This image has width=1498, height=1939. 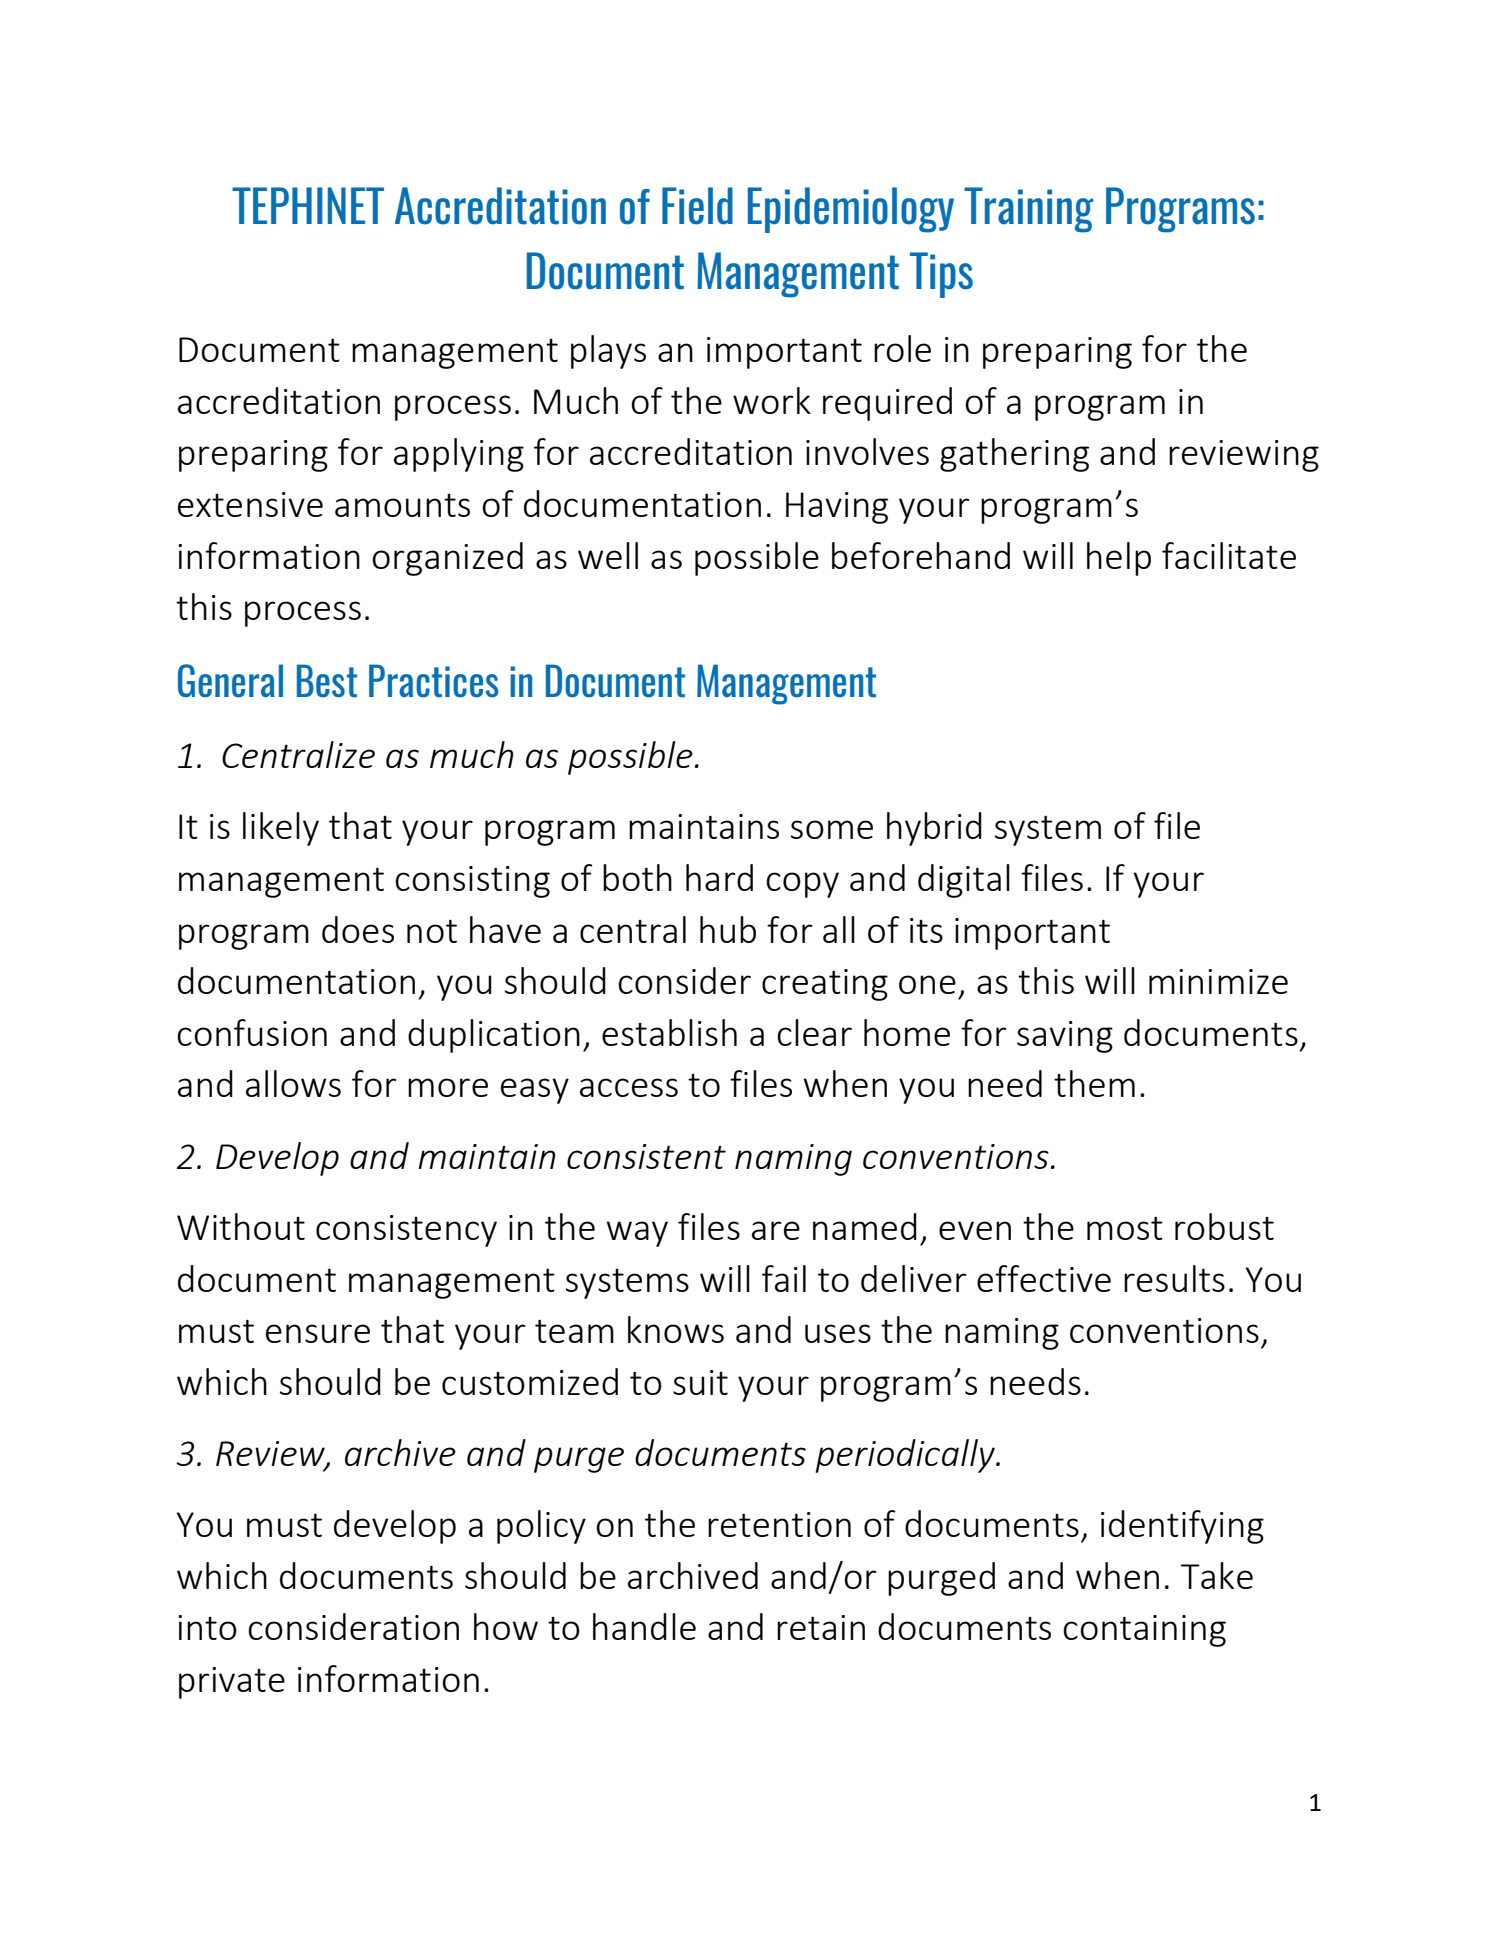 What do you see at coordinates (697, 206) in the image?
I see `Field` at bounding box center [697, 206].
